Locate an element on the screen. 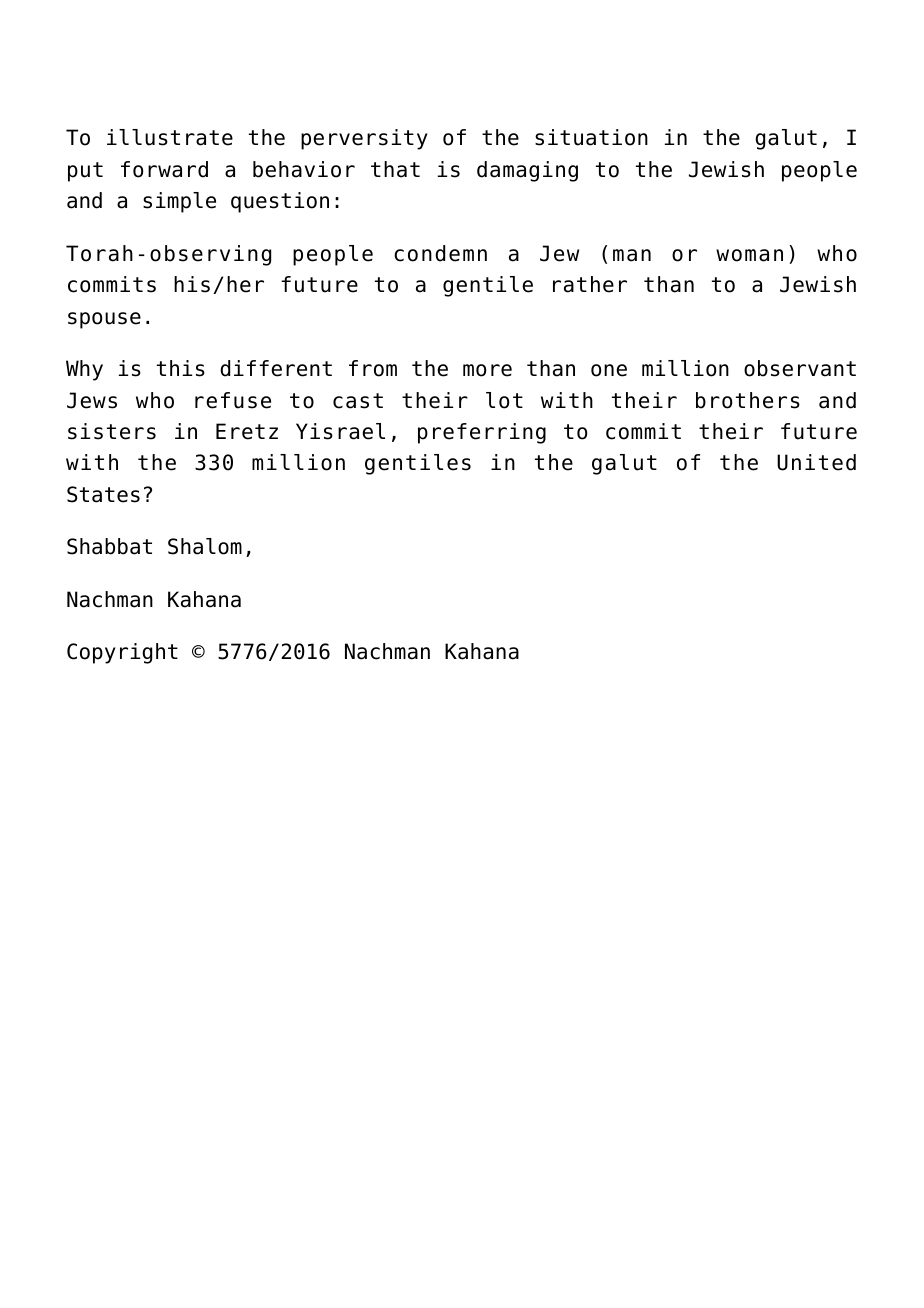 This screenshot has height=1308, width=924. preferring is located at coordinates (482, 433).
